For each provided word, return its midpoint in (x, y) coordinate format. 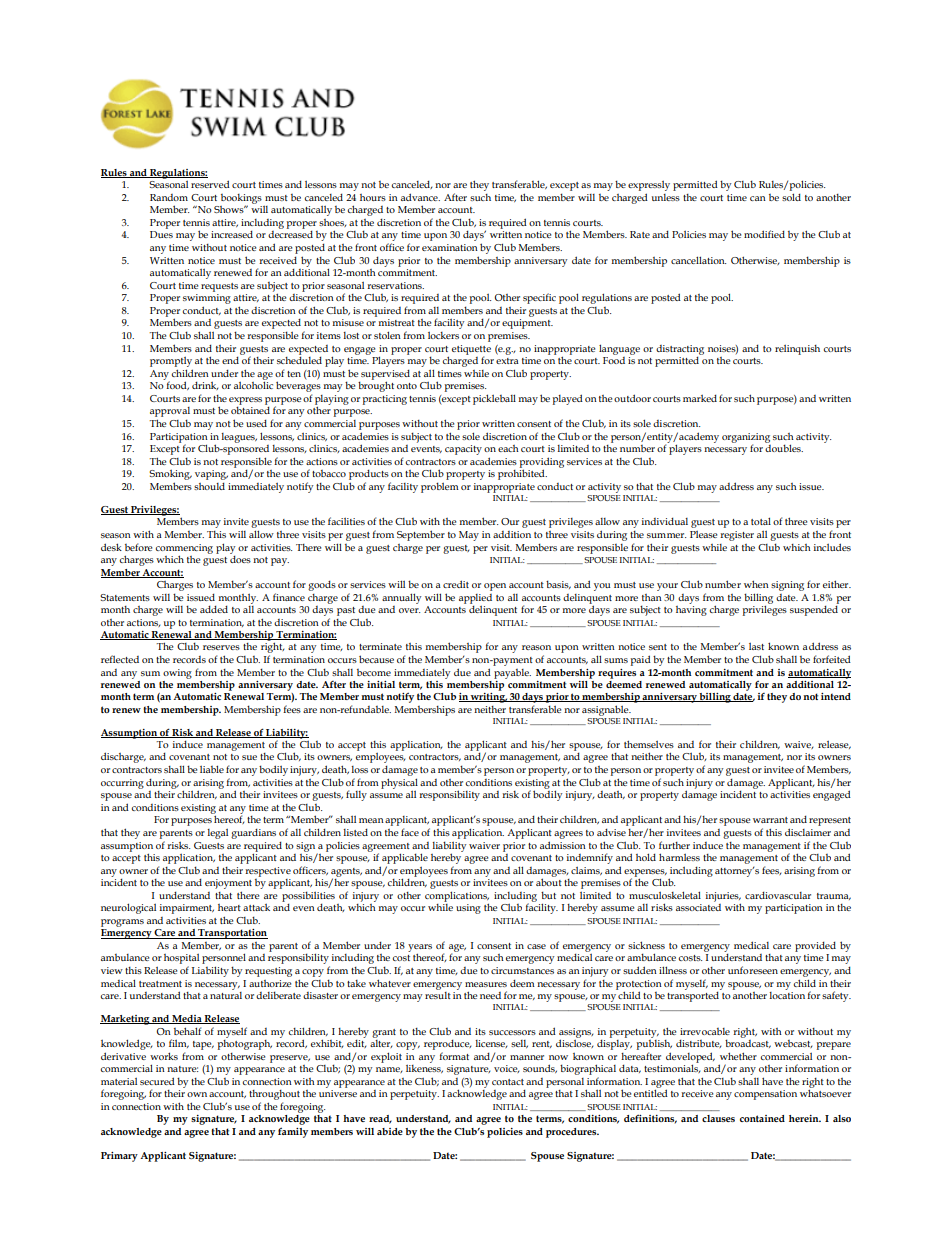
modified (764, 234)
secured (157, 1081)
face (410, 832)
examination (450, 247)
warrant (770, 820)
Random (169, 197)
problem (440, 487)
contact (508, 1082)
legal (218, 834)
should (209, 486)
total (761, 521)
